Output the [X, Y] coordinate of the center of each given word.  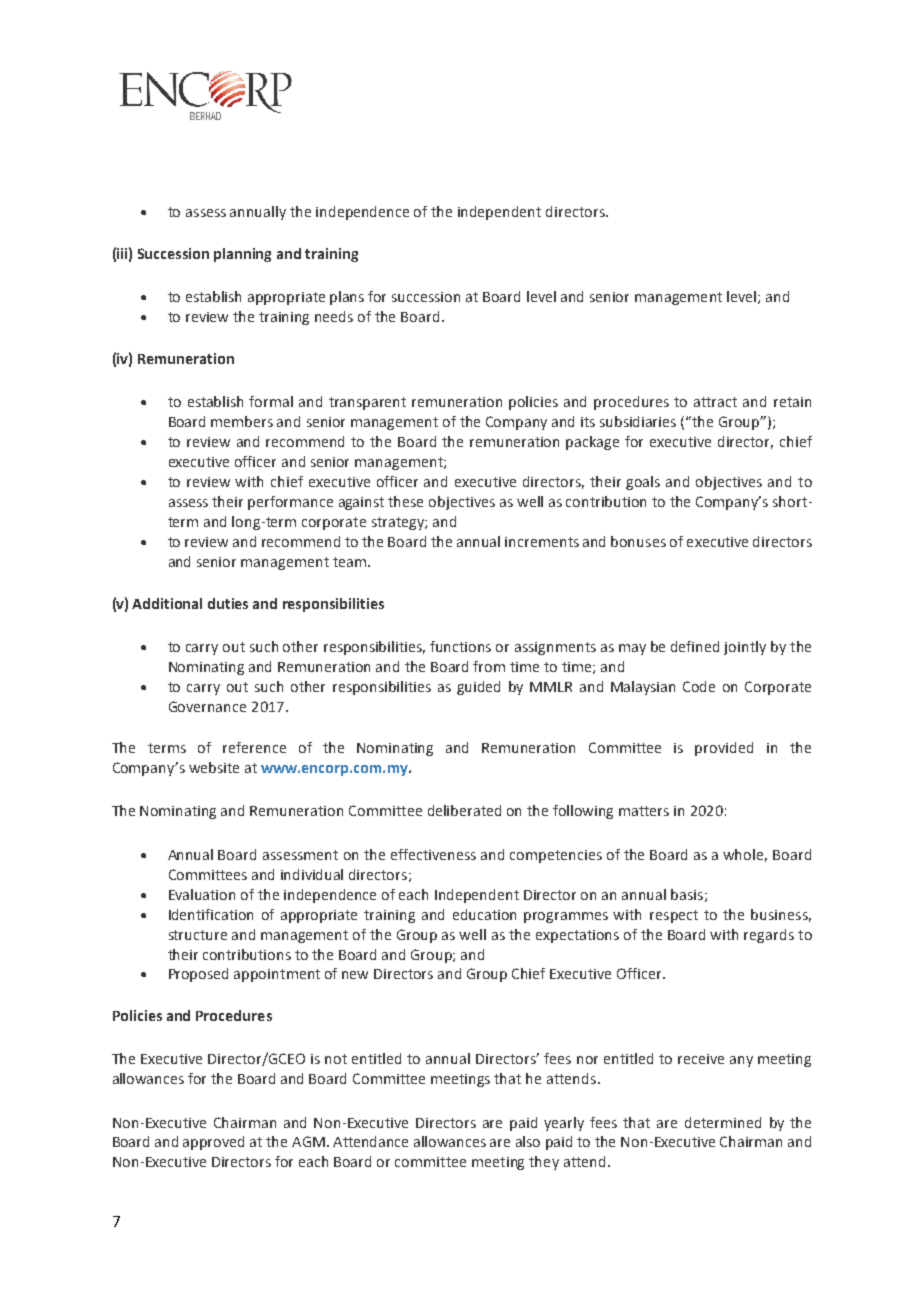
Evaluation [202, 894]
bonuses [638, 541]
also [528, 1141]
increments [542, 542]
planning [242, 255]
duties [228, 603]
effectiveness [433, 854]
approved [213, 1143]
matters [644, 811]
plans [347, 298]
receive [701, 1059]
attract [715, 402]
